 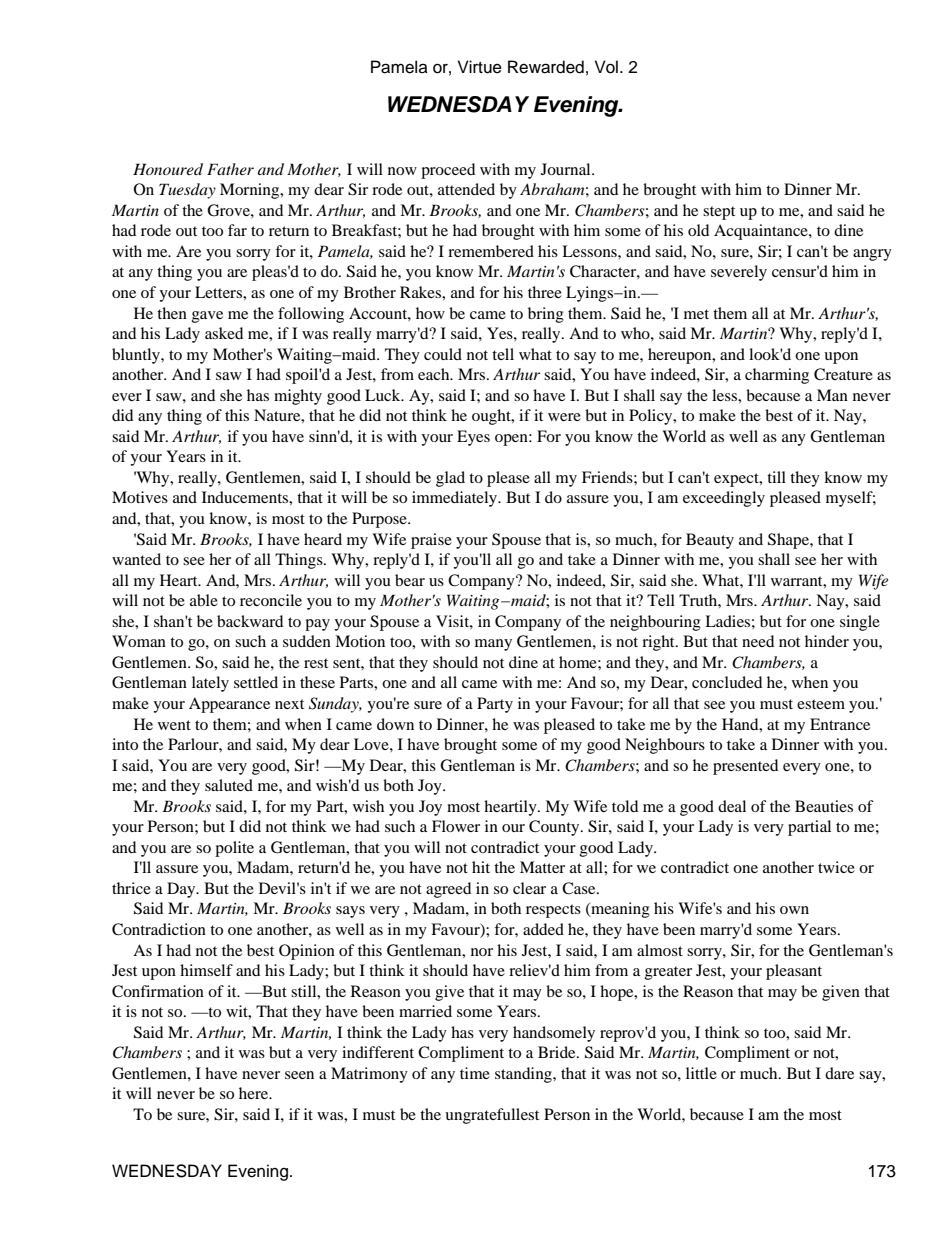 I want to click on Appearance, so click(x=229, y=705).
